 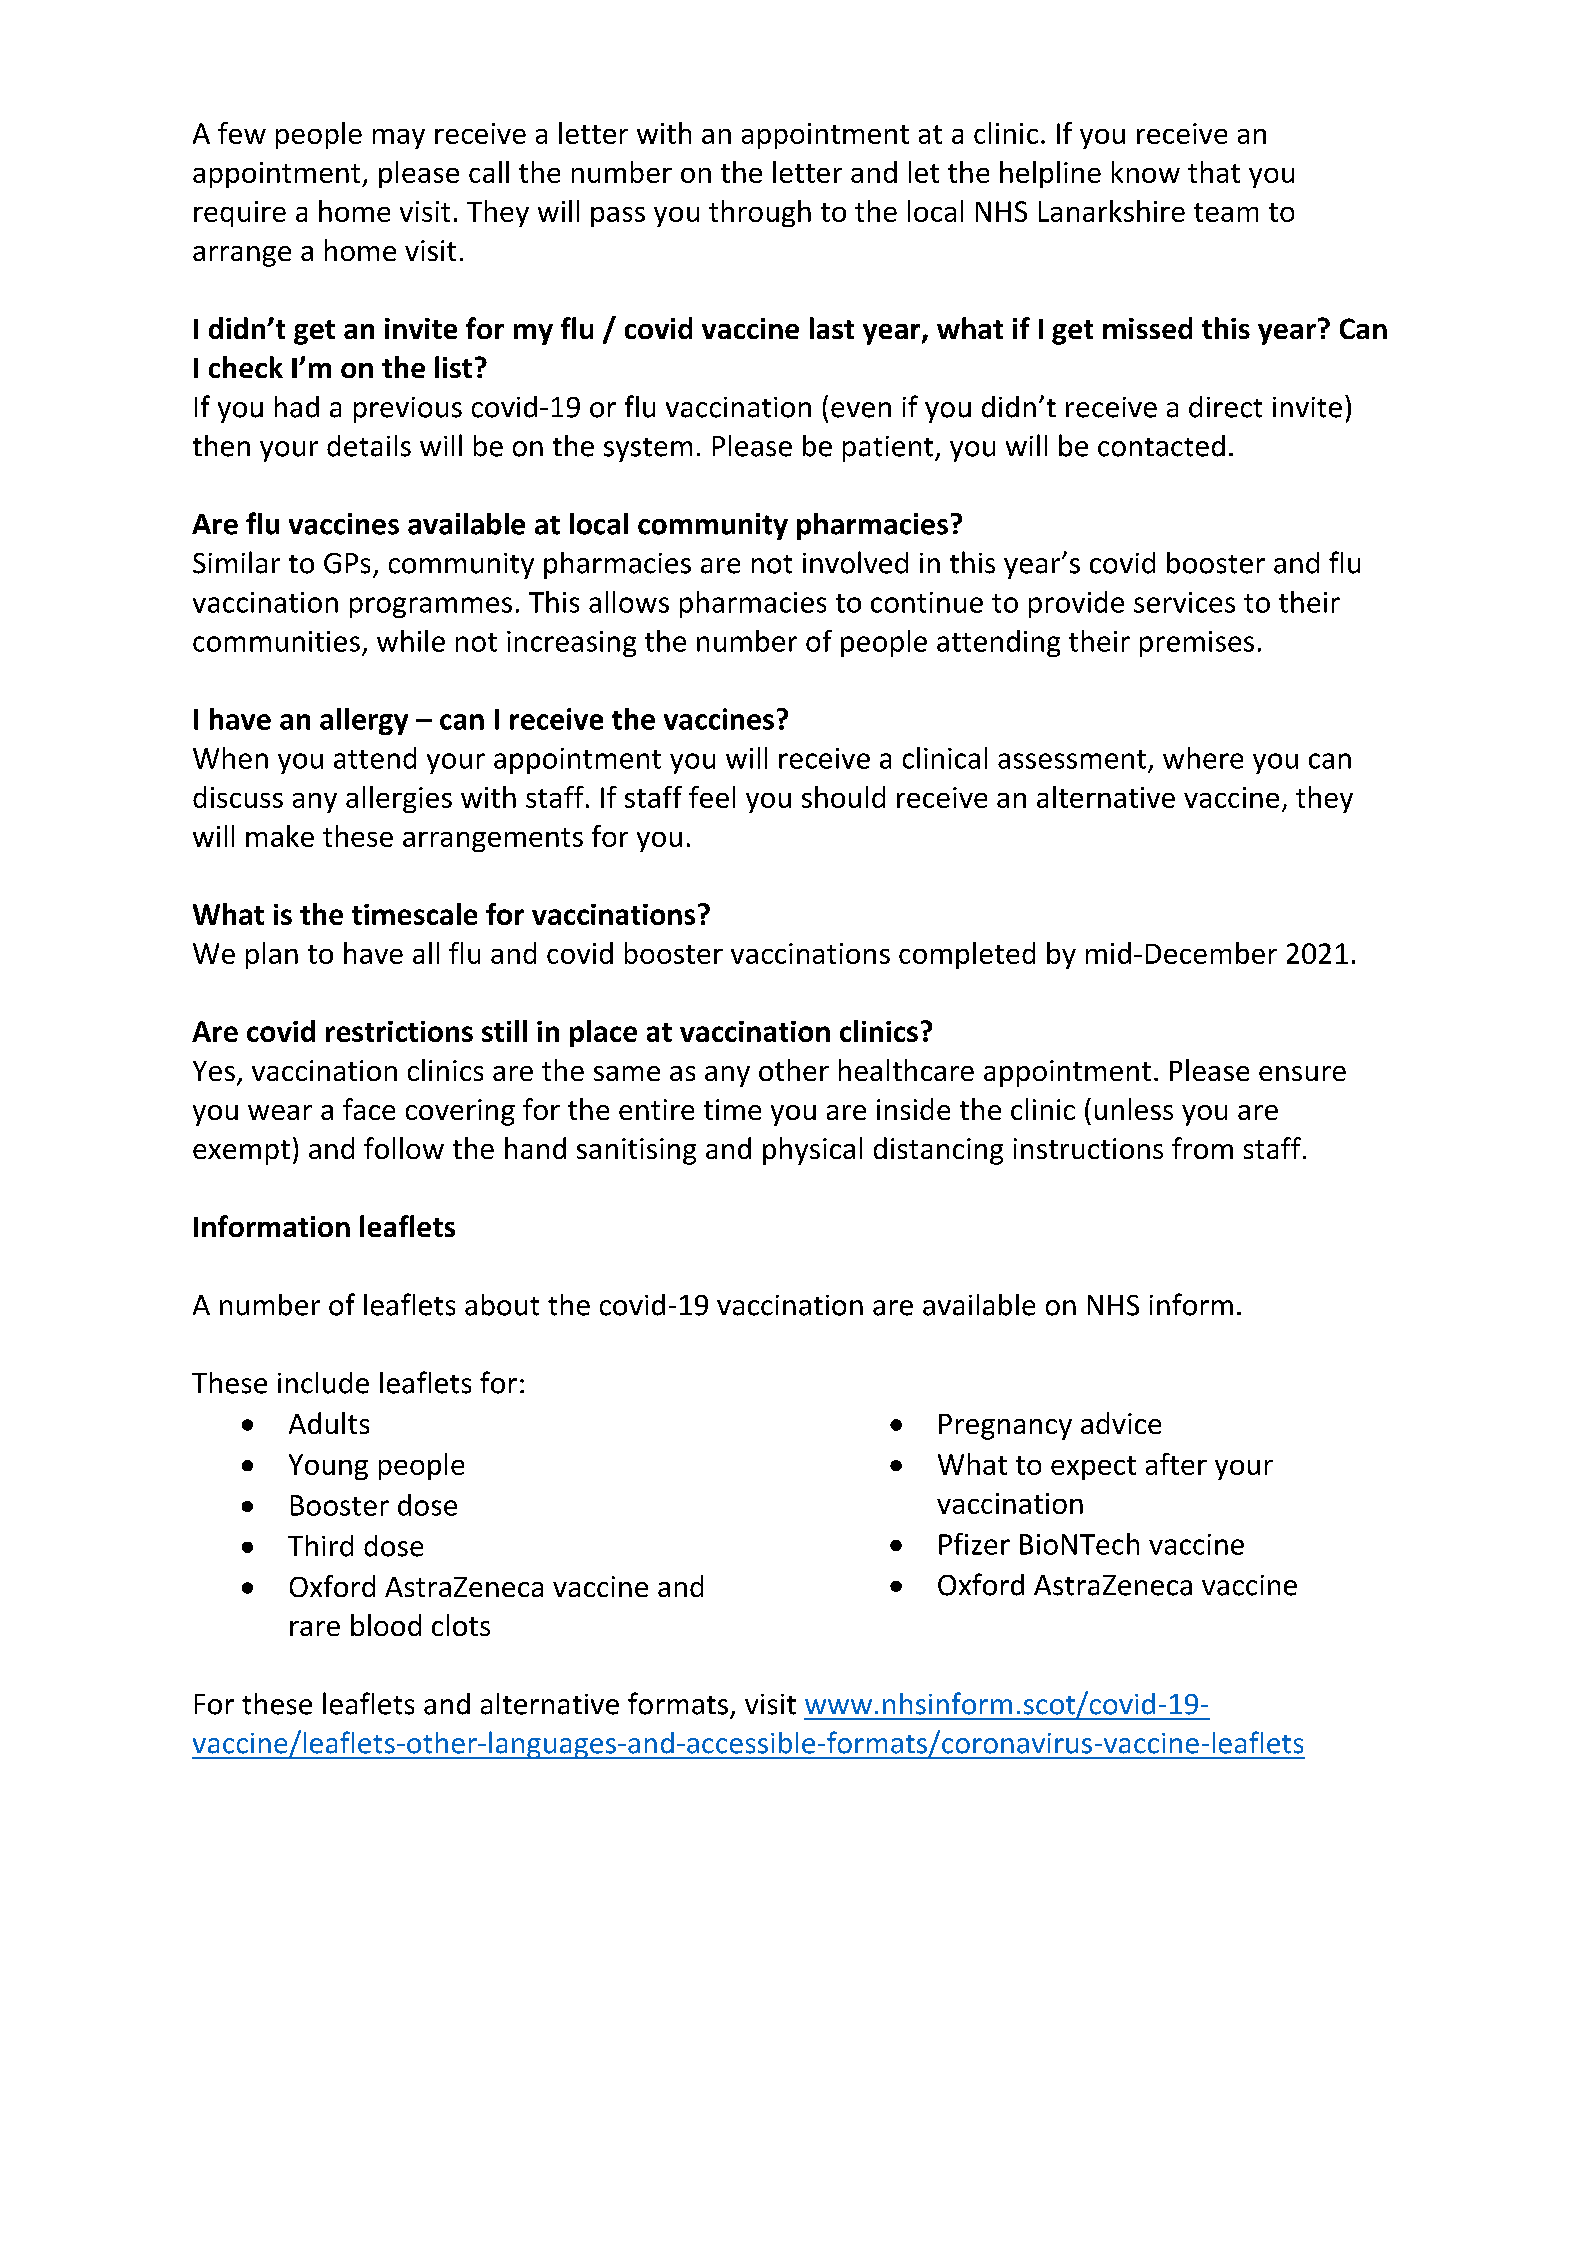 I want to click on may, so click(x=399, y=139).
